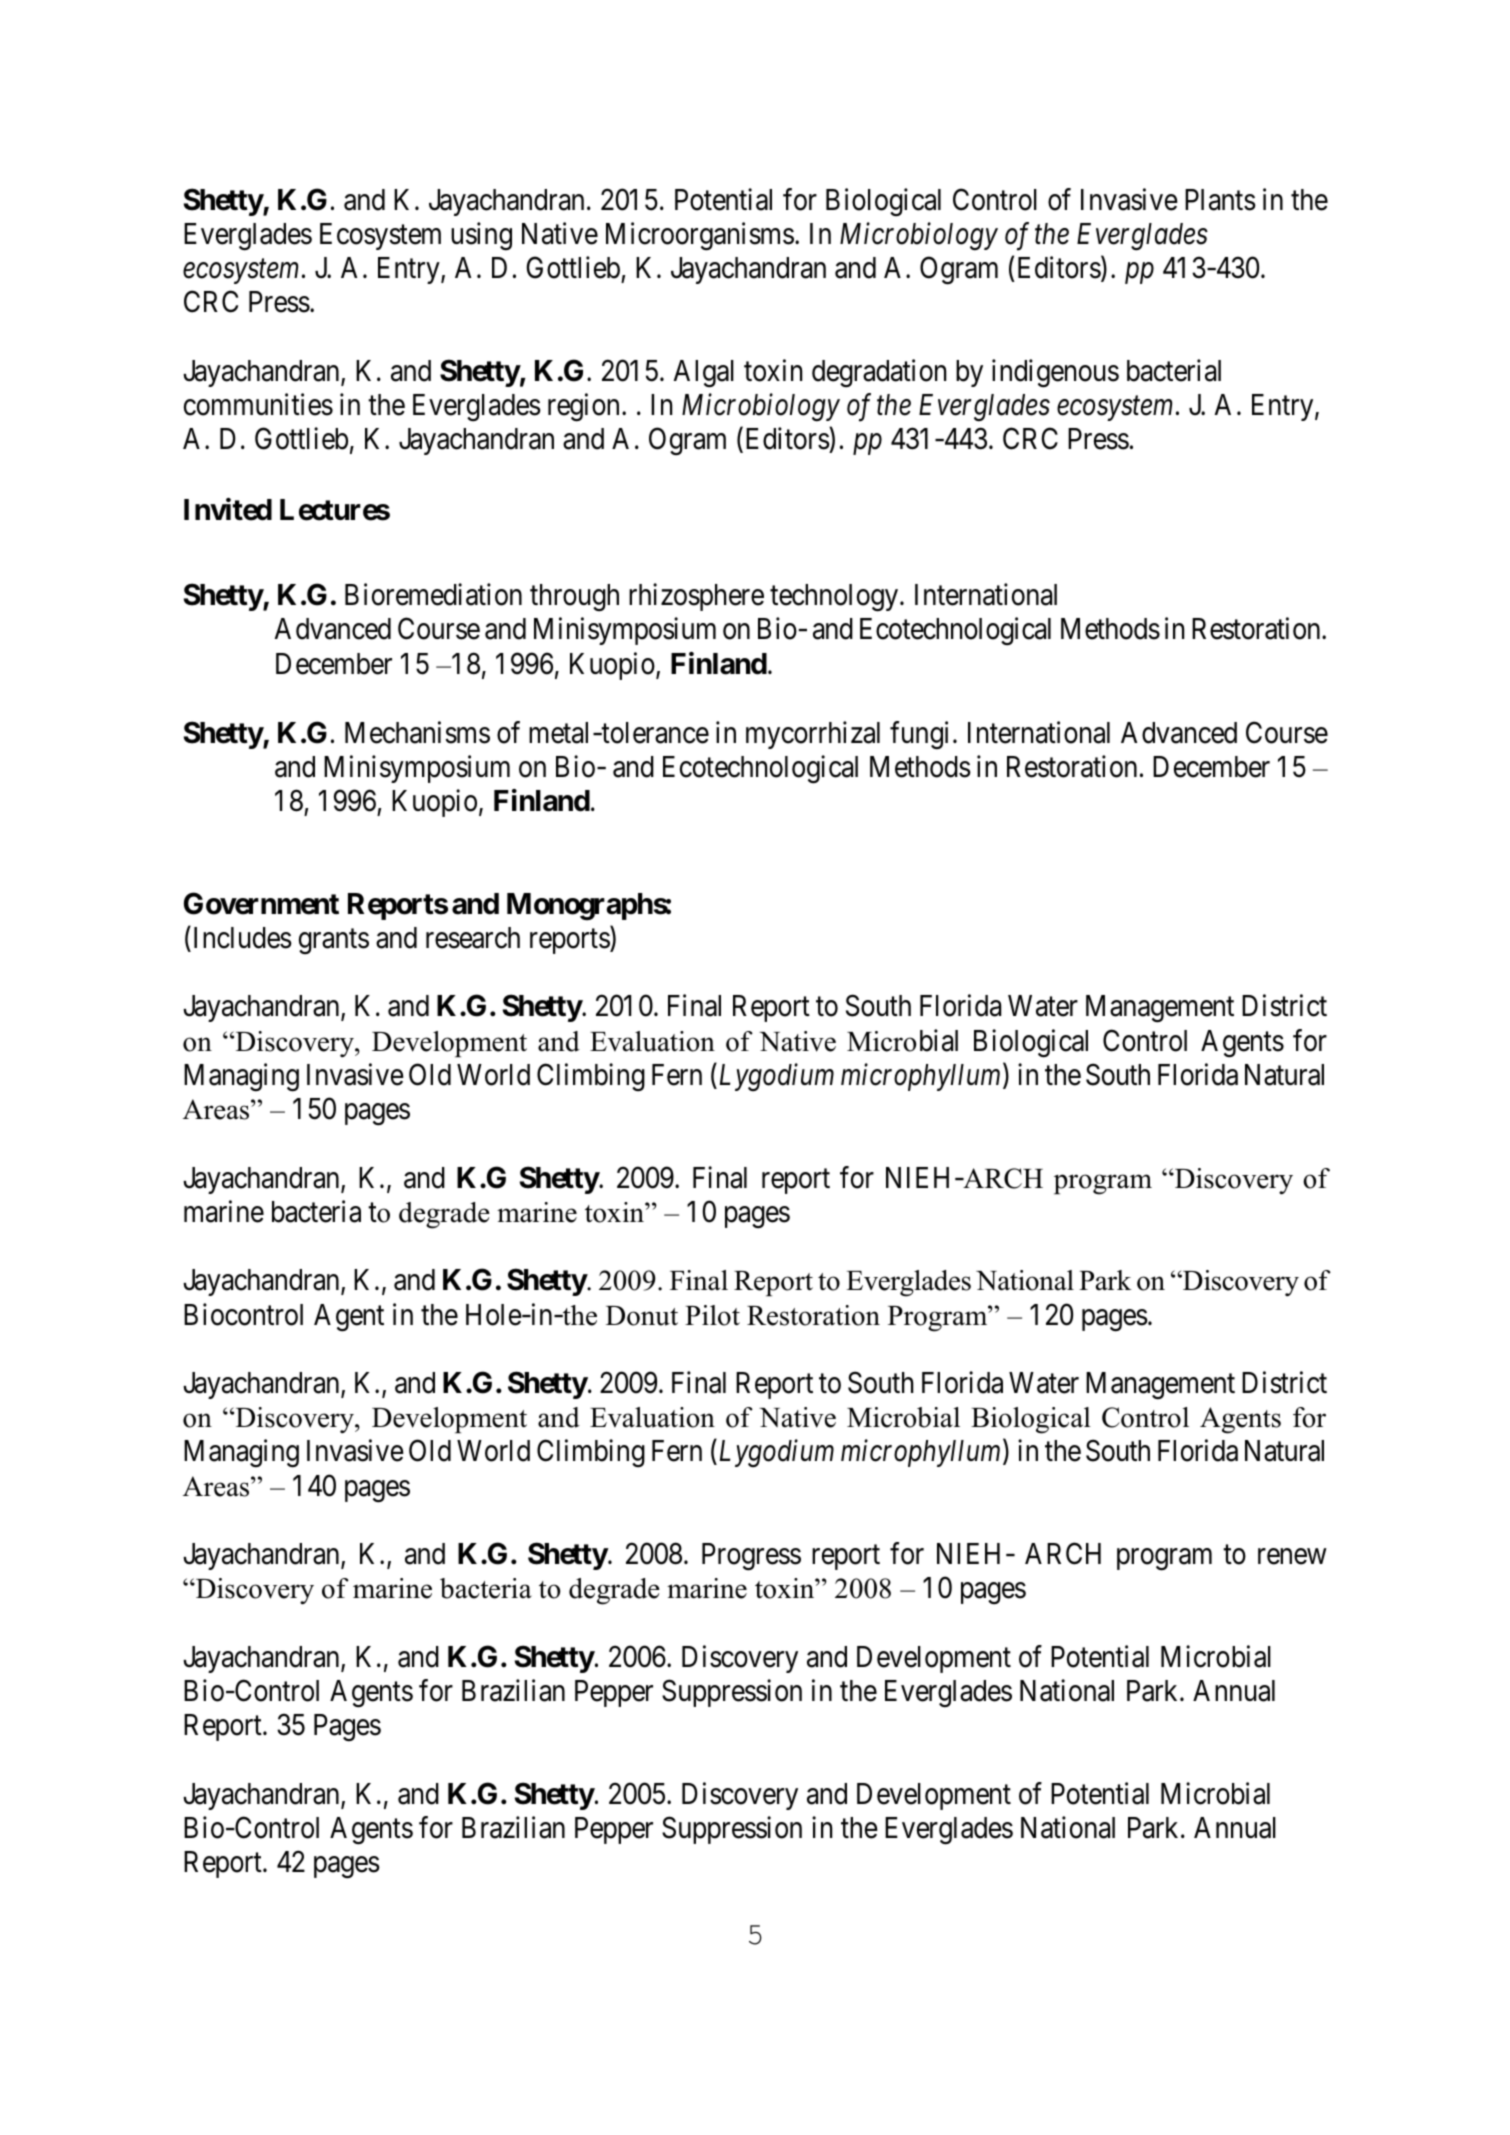 The width and height of the page is (1510, 2135). What do you see at coordinates (813, 735) in the page?
I see `mycorrhizal` at bounding box center [813, 735].
